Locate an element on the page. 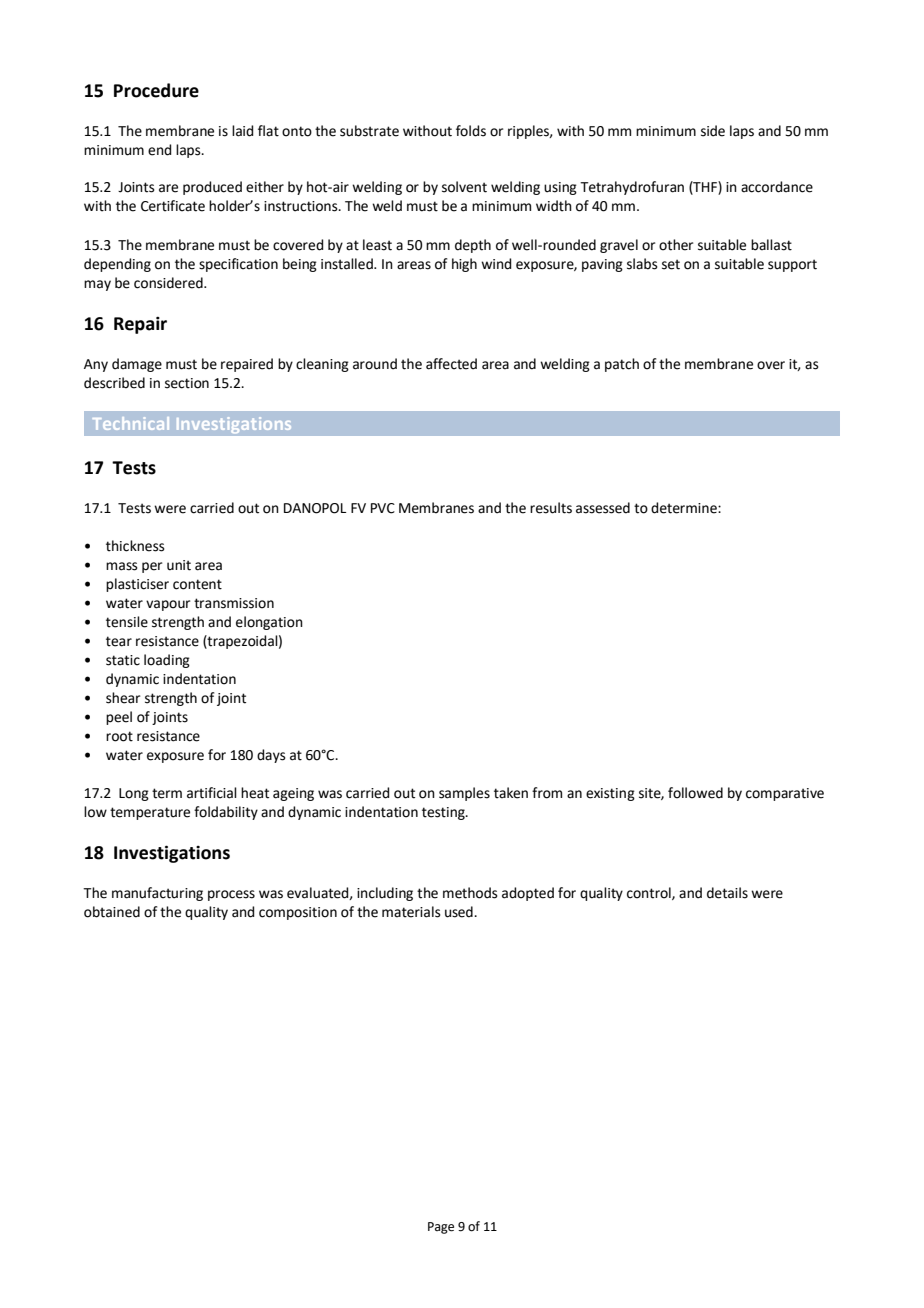 The width and height of the page is (924, 1308). assessed is located at coordinates (603, 508).
